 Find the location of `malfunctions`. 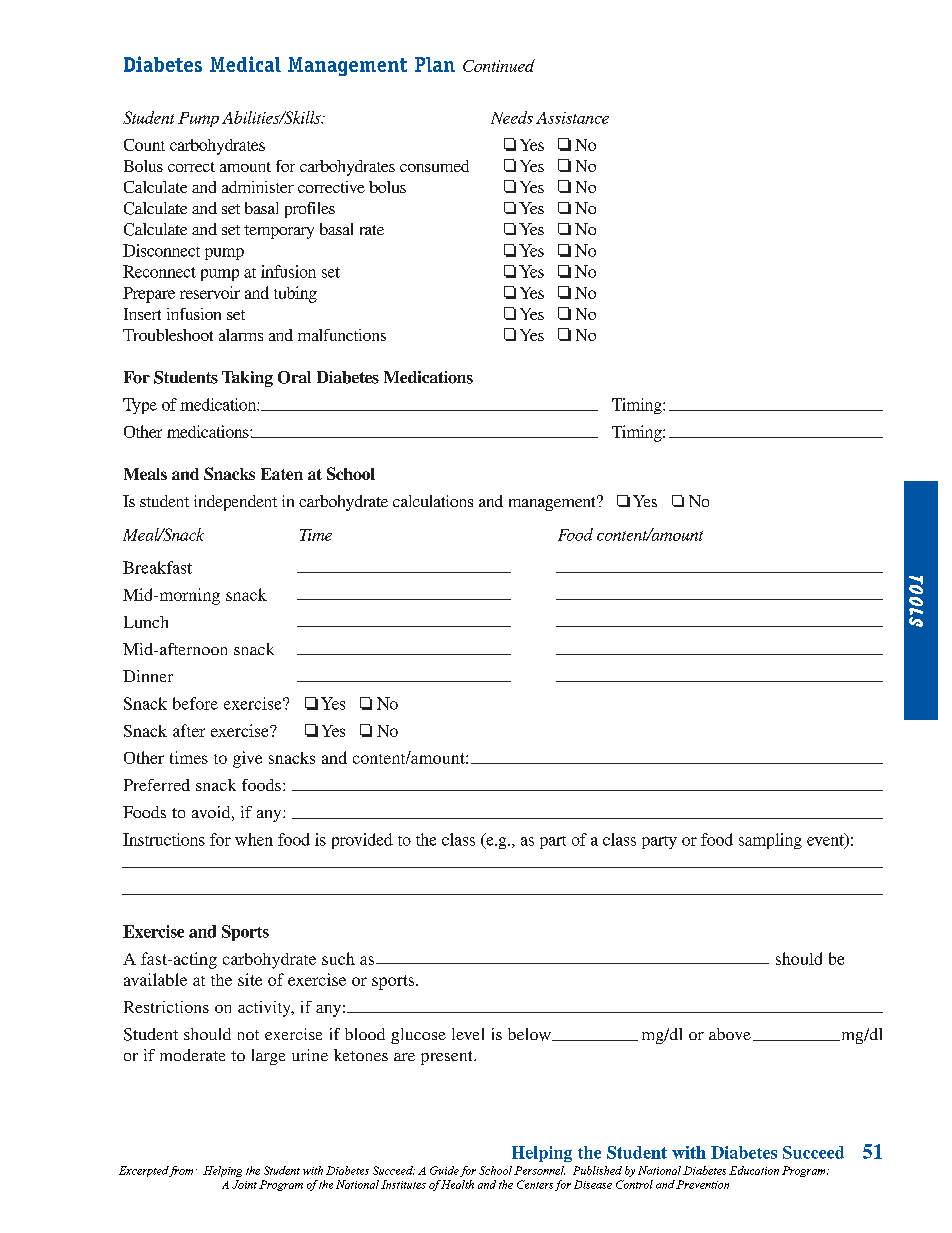

malfunctions is located at coordinates (342, 335).
